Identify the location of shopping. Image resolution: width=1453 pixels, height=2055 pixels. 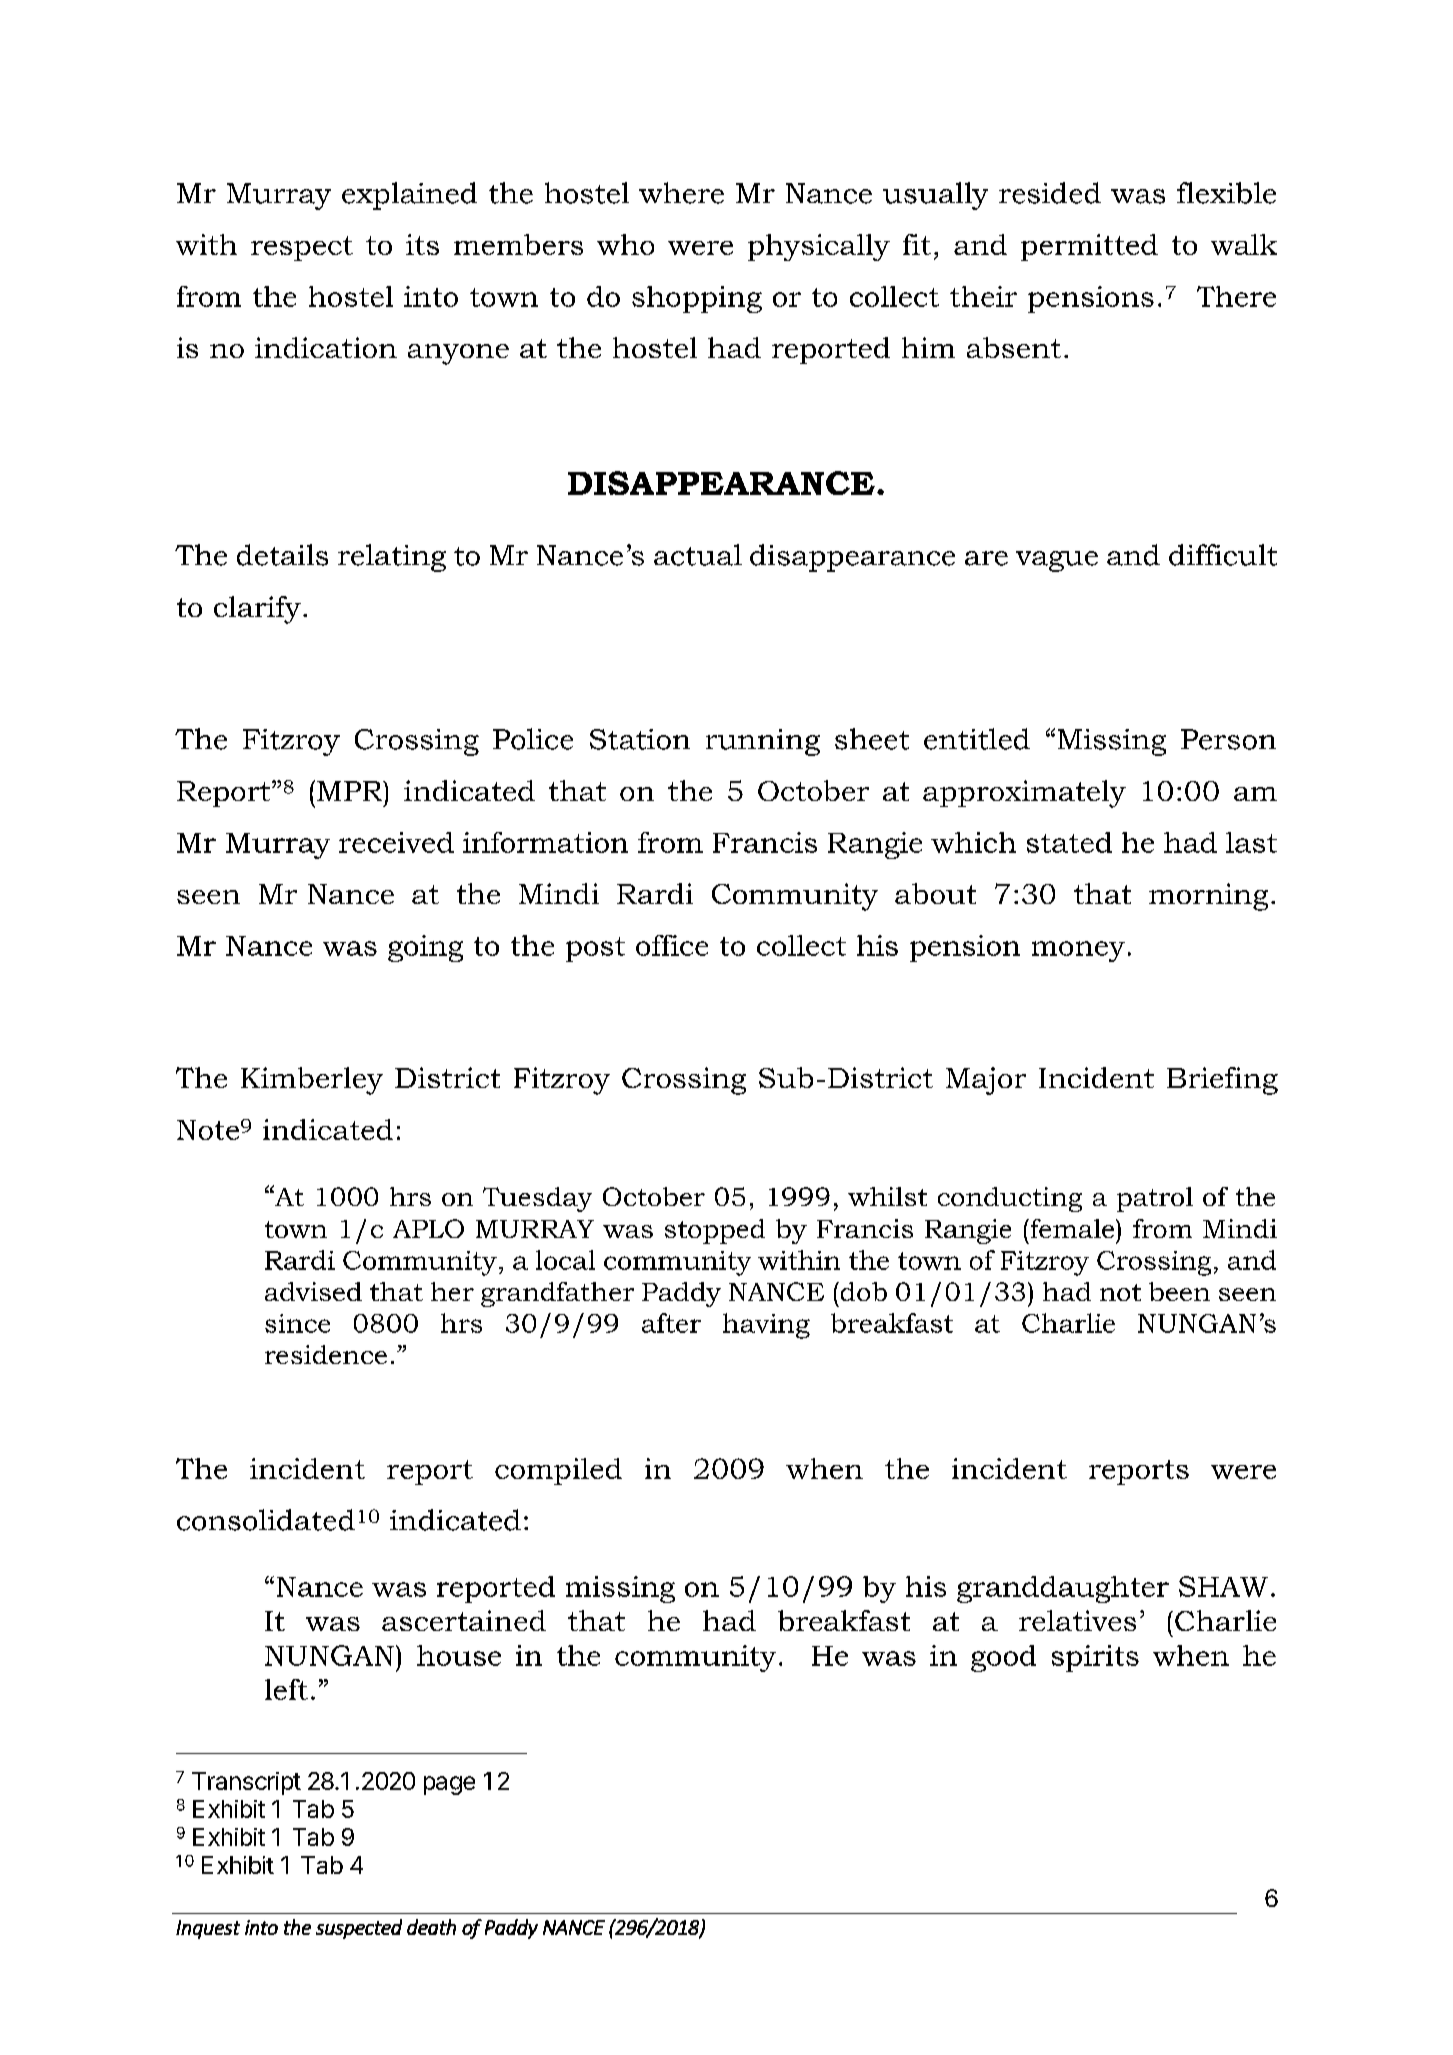
(697, 299).
